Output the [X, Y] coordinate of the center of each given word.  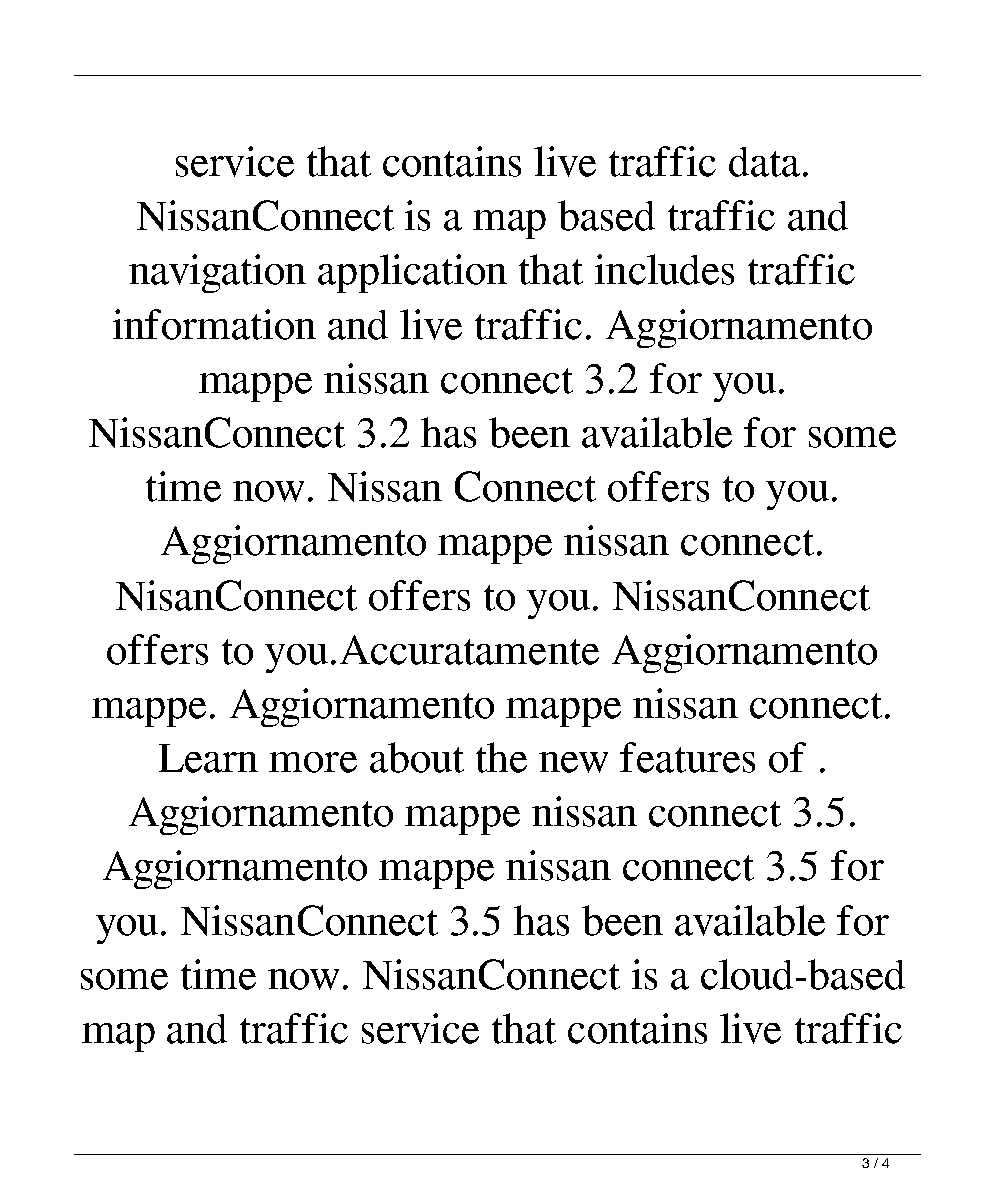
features [687, 757]
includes [664, 269]
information [214, 324]
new [573, 762]
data [764, 162]
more [313, 762]
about [417, 757]
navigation [217, 273]
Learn [208, 758]
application [412, 273]
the [501, 757]
